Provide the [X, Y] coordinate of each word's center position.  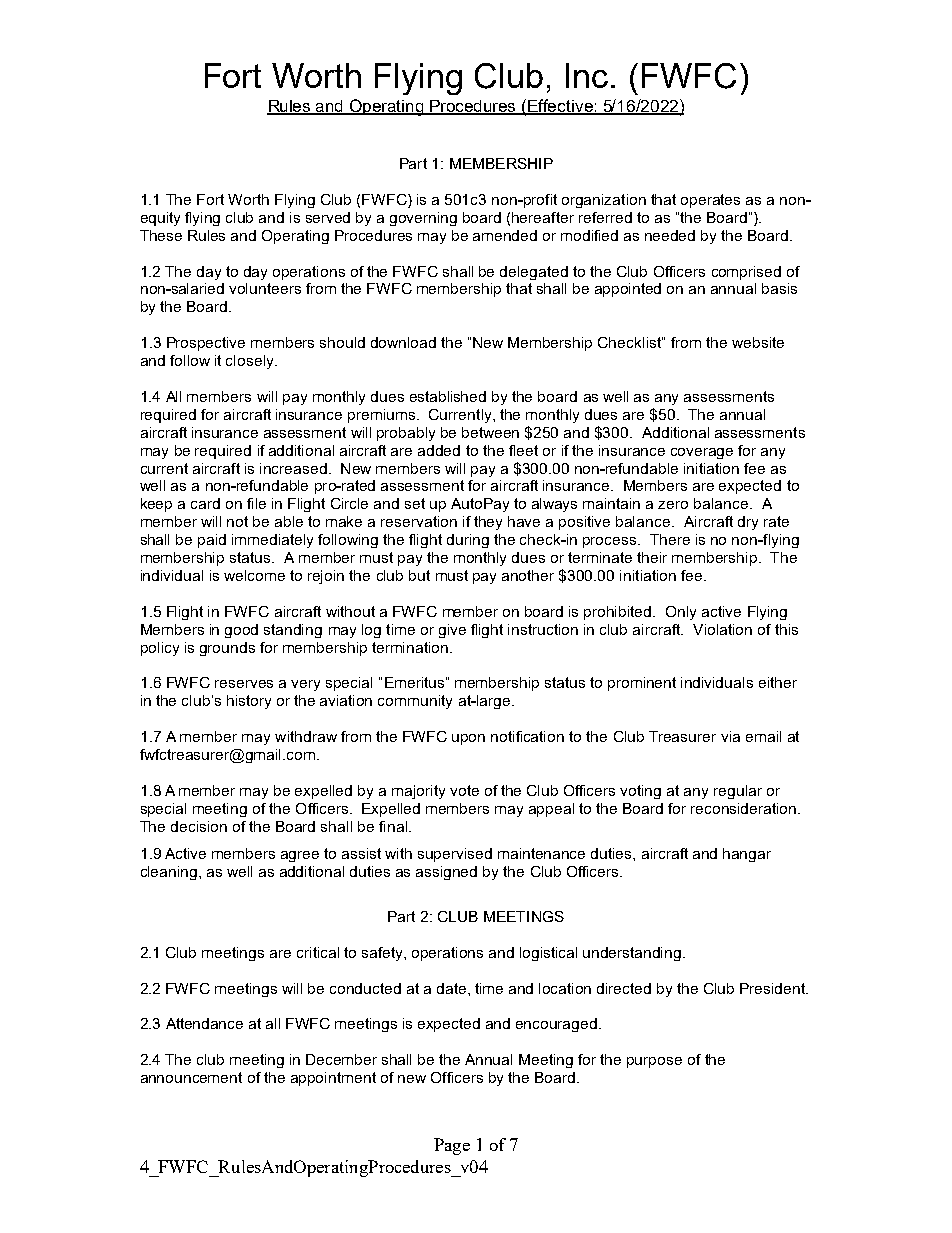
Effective [560, 106]
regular [738, 792]
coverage [702, 453]
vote [464, 790]
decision [199, 826]
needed [670, 235]
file [256, 503]
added [439, 450]
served [328, 217]
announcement [191, 1077]
